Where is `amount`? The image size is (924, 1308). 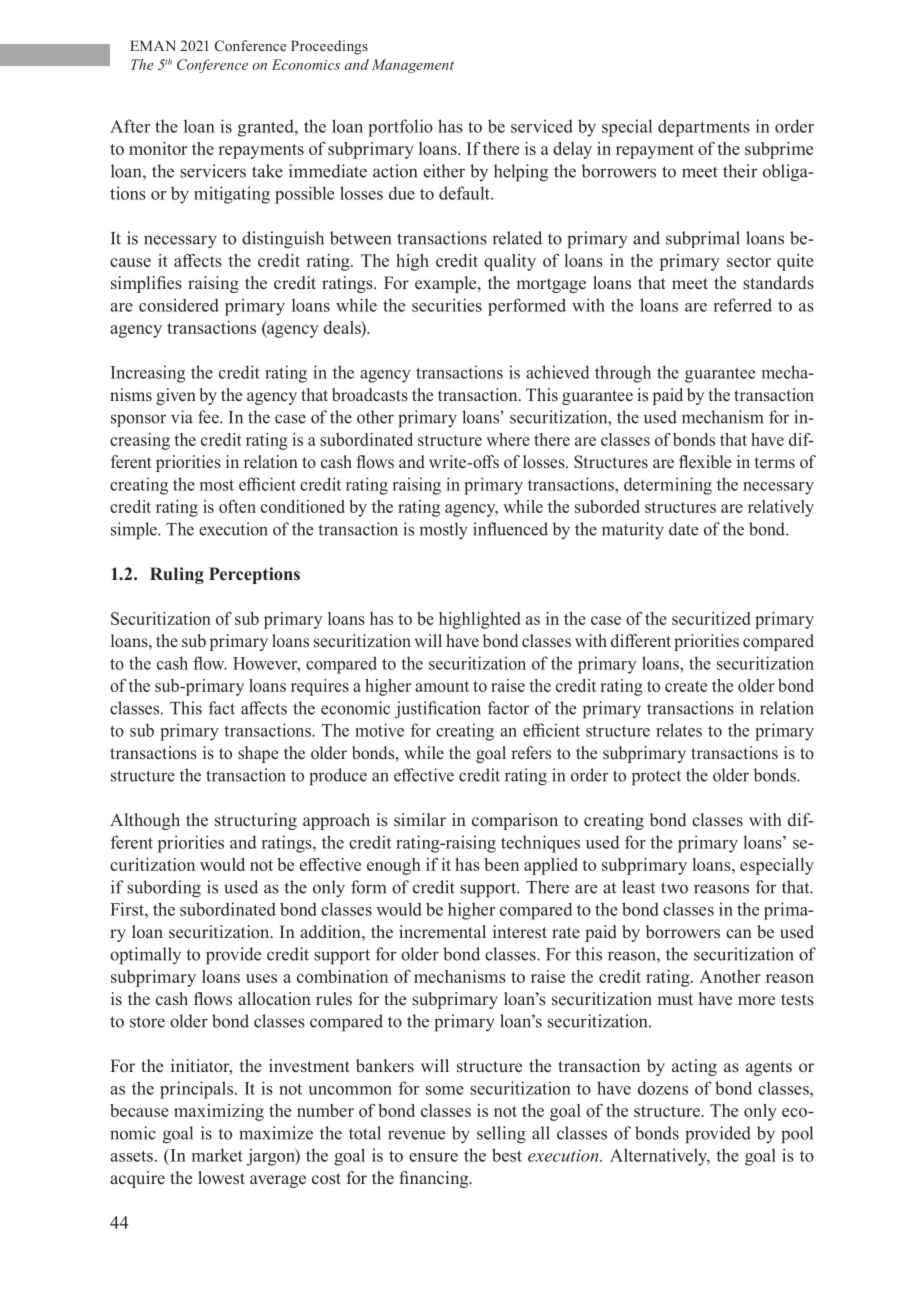 amount is located at coordinates (442, 686).
